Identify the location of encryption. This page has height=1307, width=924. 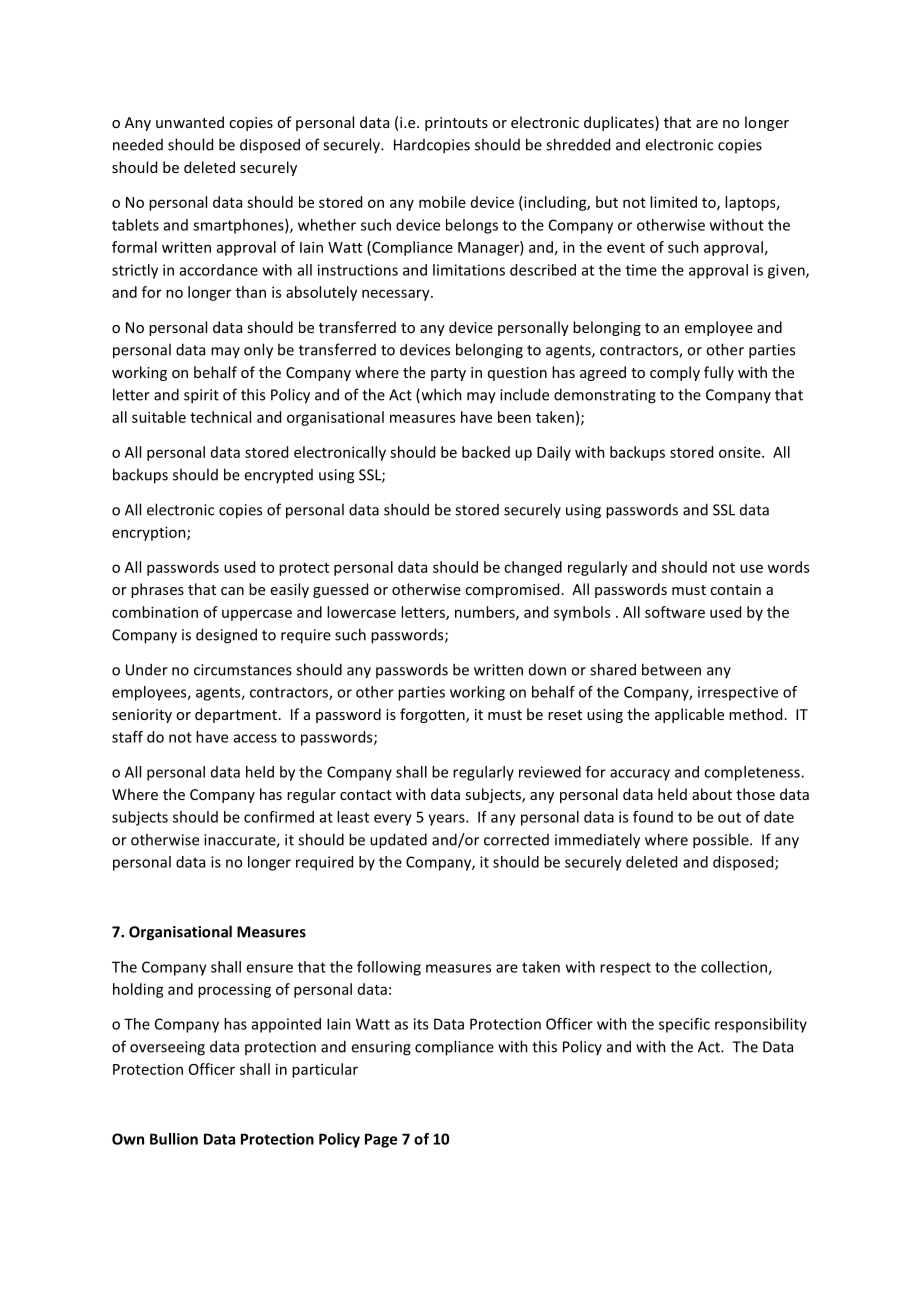
(150, 533).
